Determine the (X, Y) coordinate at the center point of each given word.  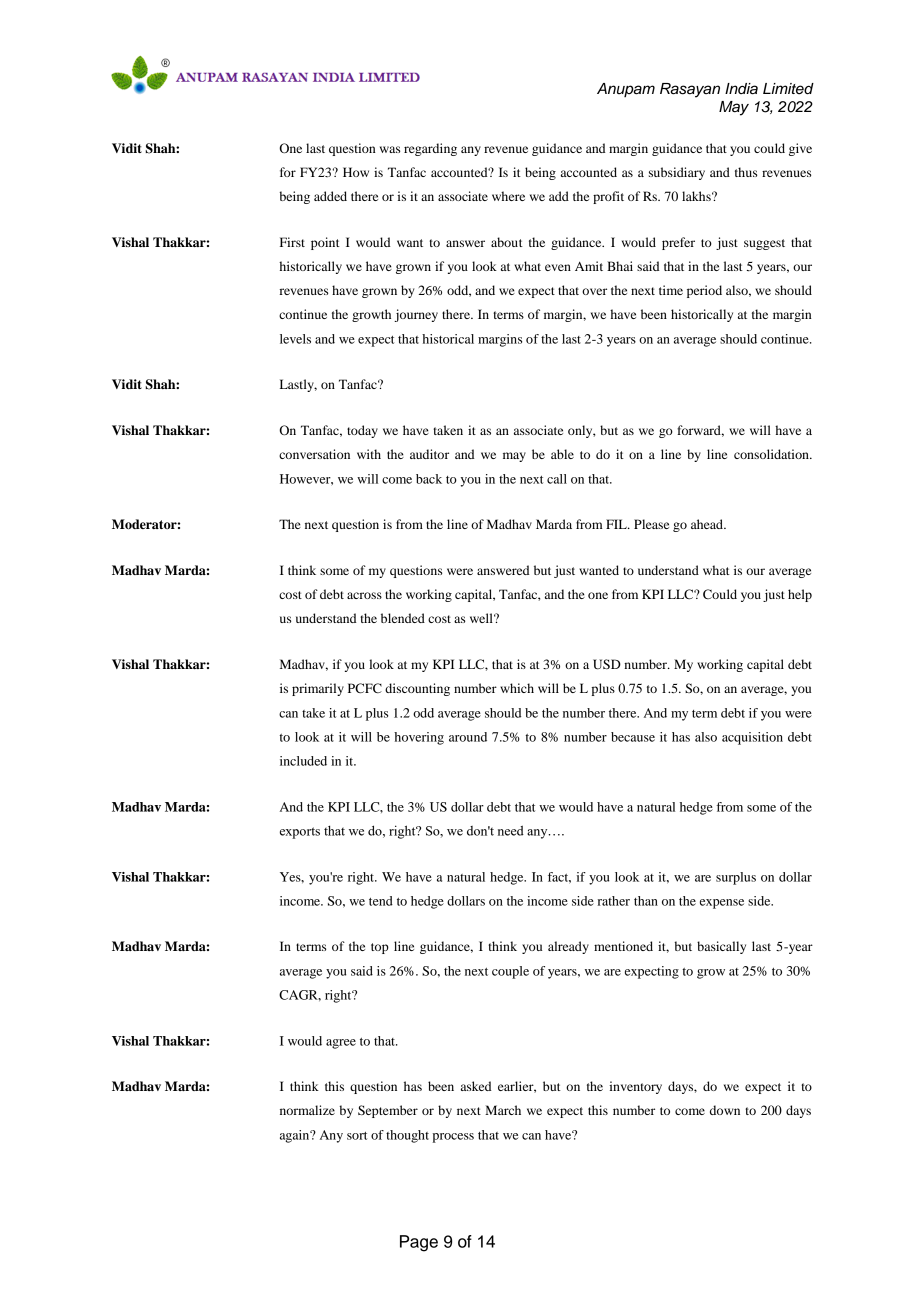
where (508, 196)
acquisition (752, 738)
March (503, 1110)
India (741, 89)
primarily (318, 689)
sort (357, 1136)
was (390, 149)
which (517, 688)
